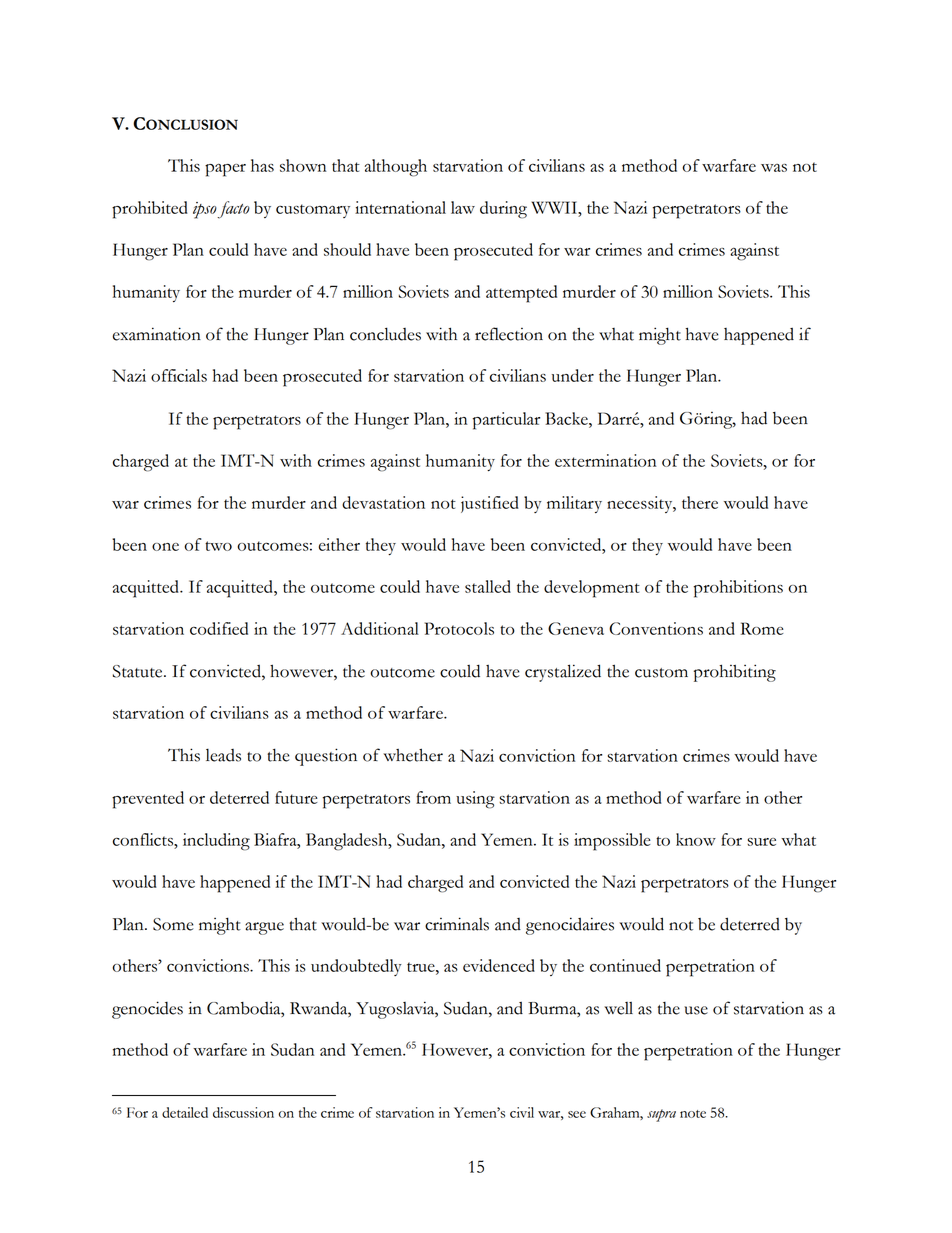  Describe the element at coordinates (219, 628) in the document. I see `codified` at that location.
